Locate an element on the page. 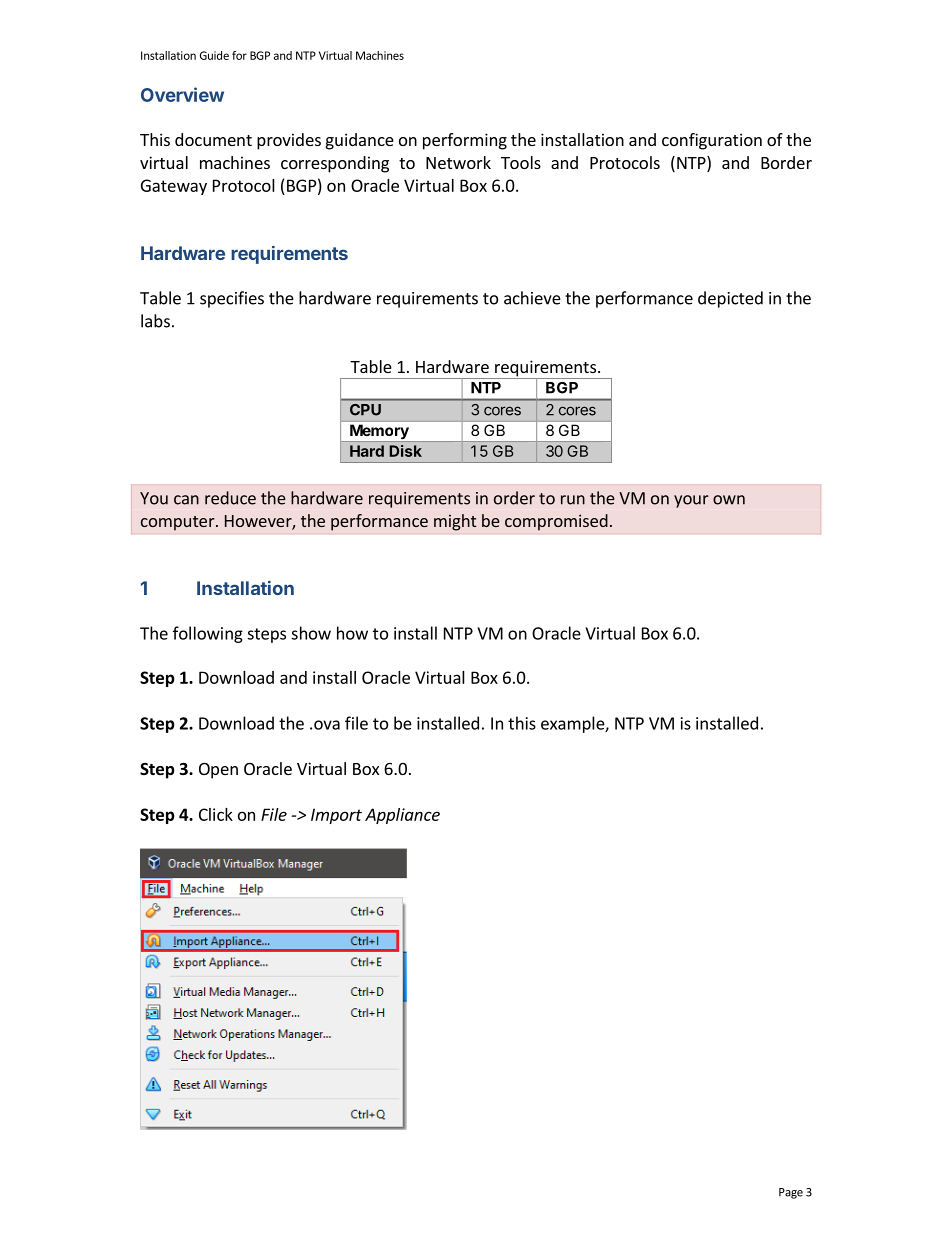 This page has width=952, height=1233. configuration is located at coordinates (712, 141).
